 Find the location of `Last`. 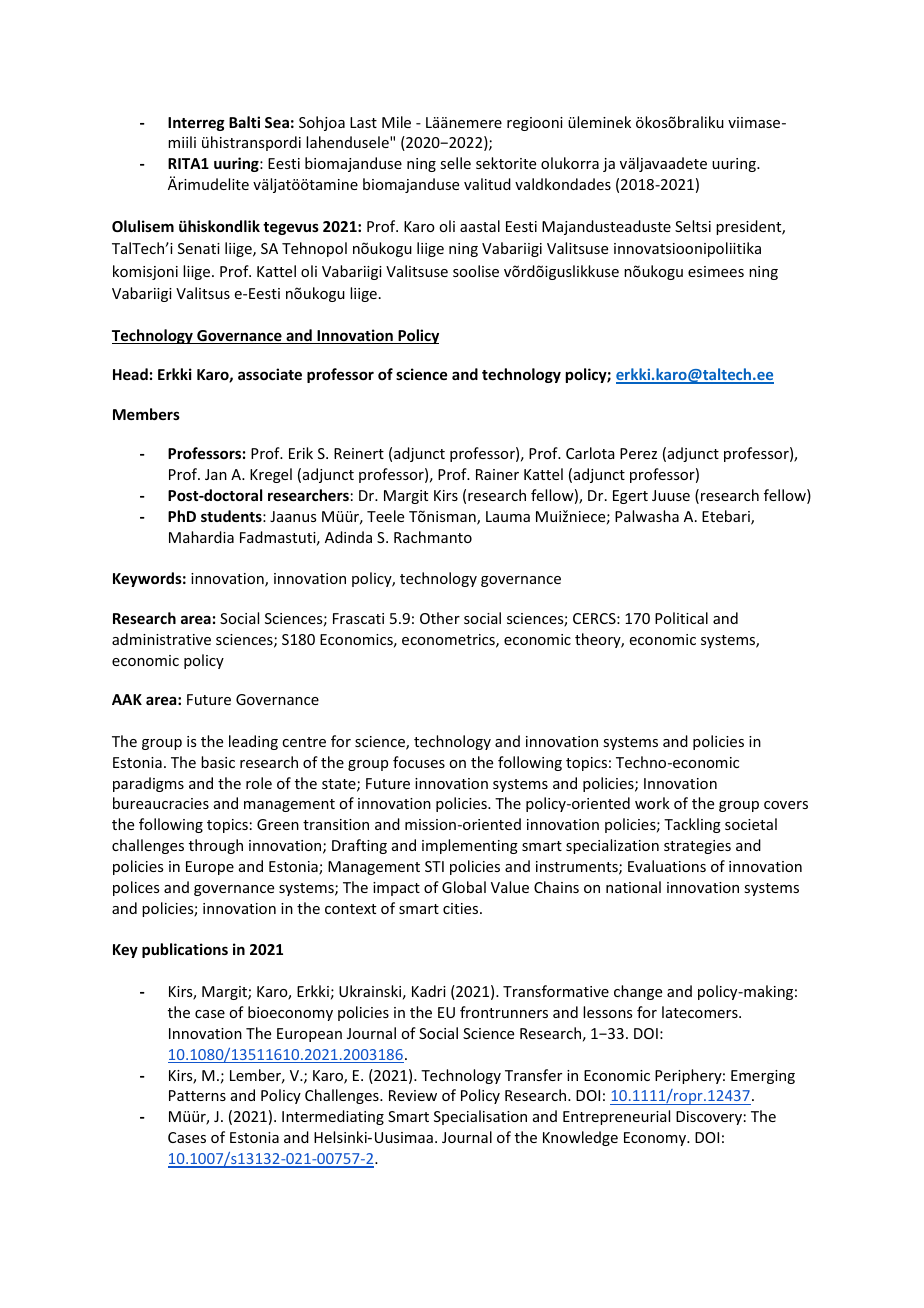

Last is located at coordinates (363, 122).
